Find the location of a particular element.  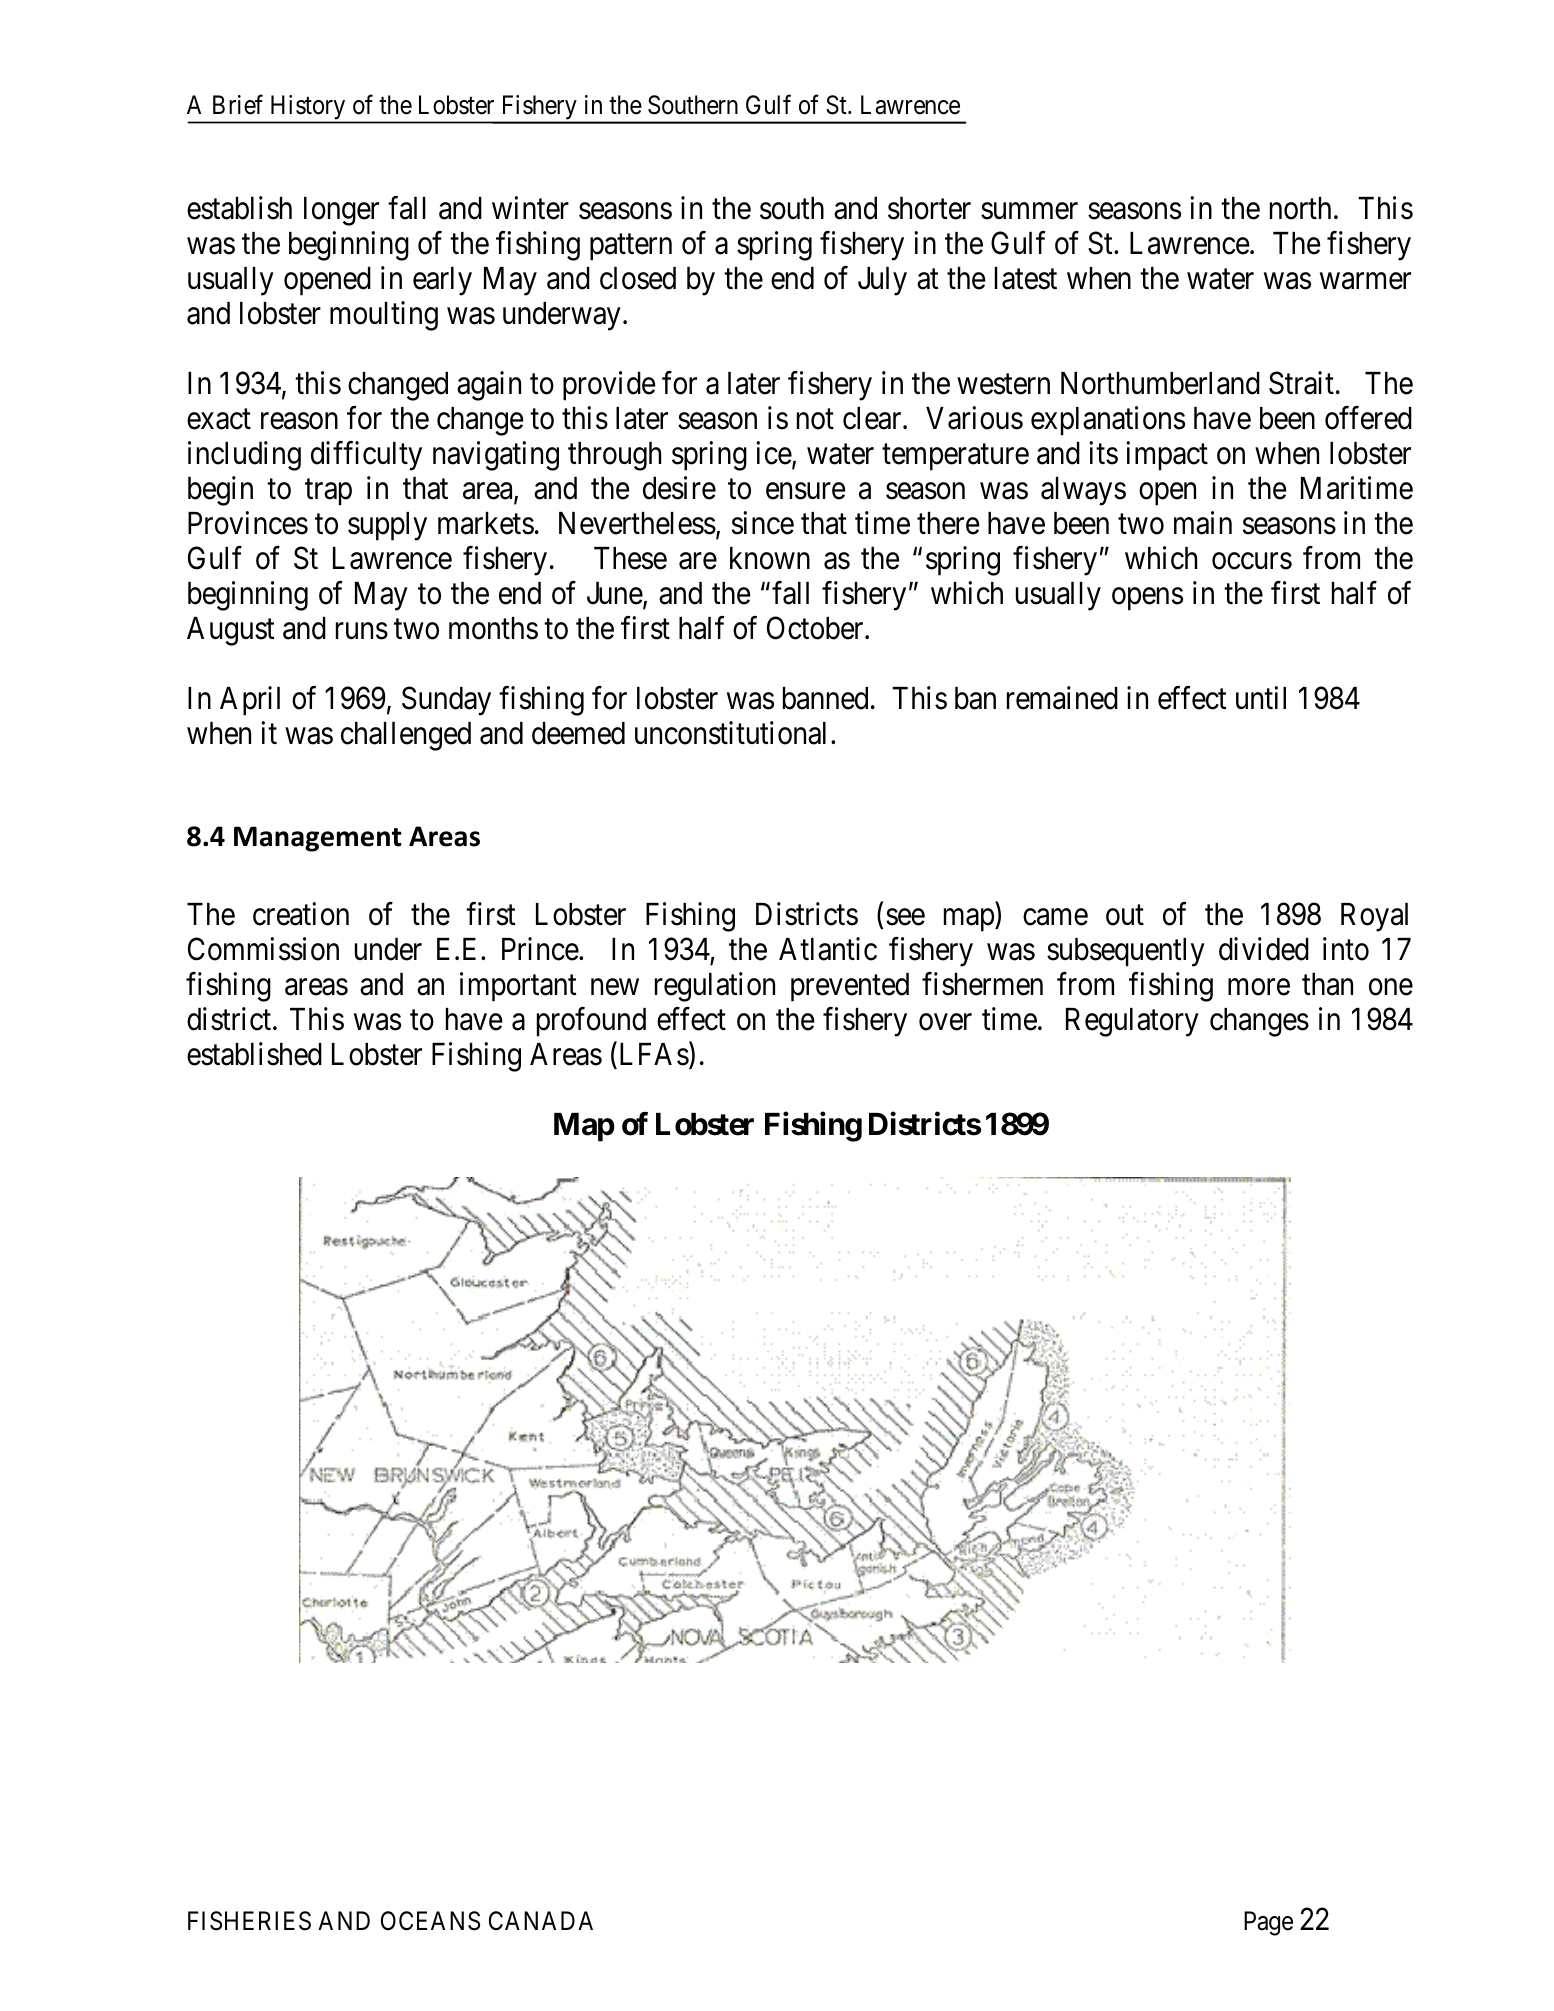

OCEANS is located at coordinates (430, 1921).
